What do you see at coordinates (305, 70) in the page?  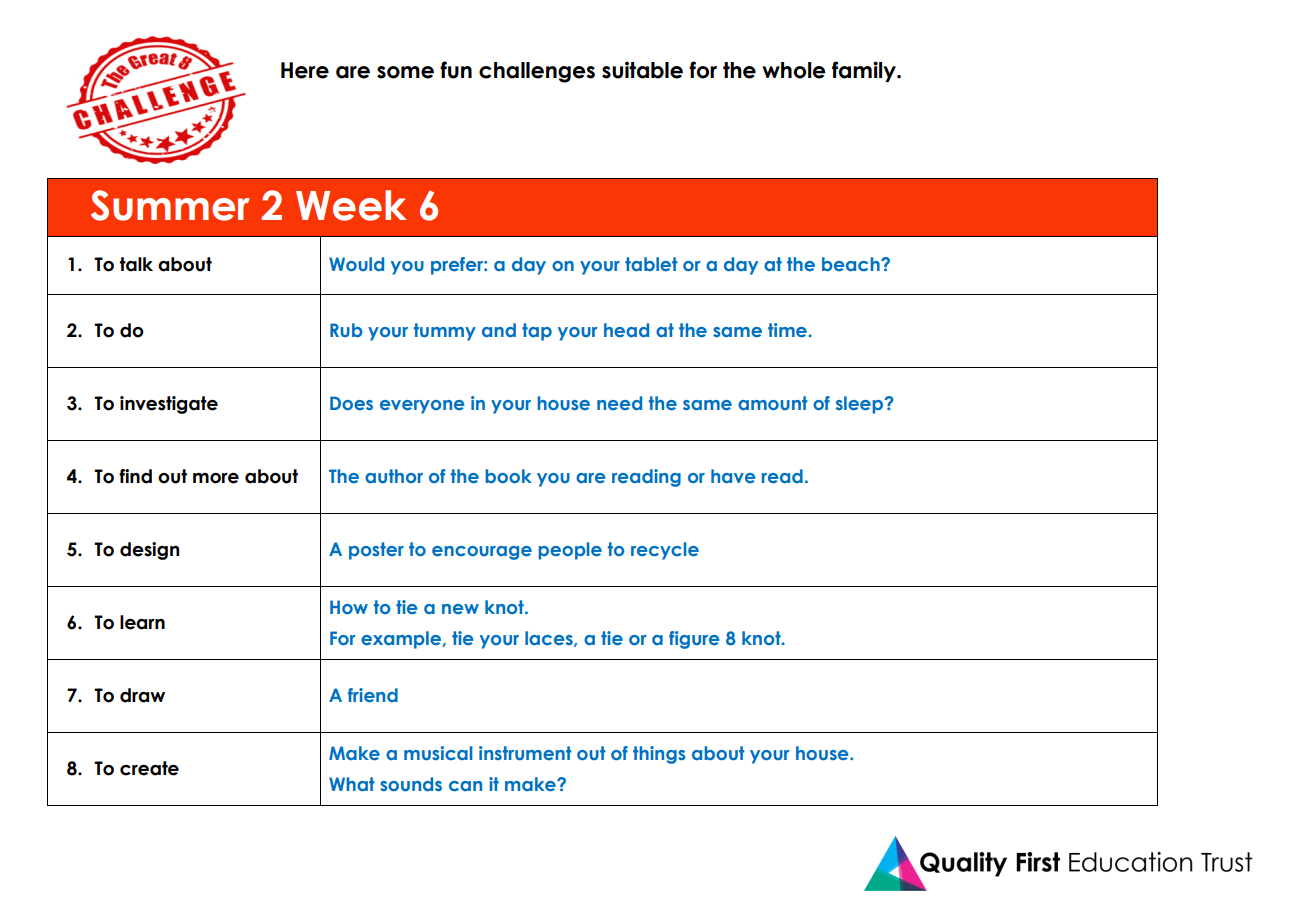 I see `Here` at bounding box center [305, 70].
